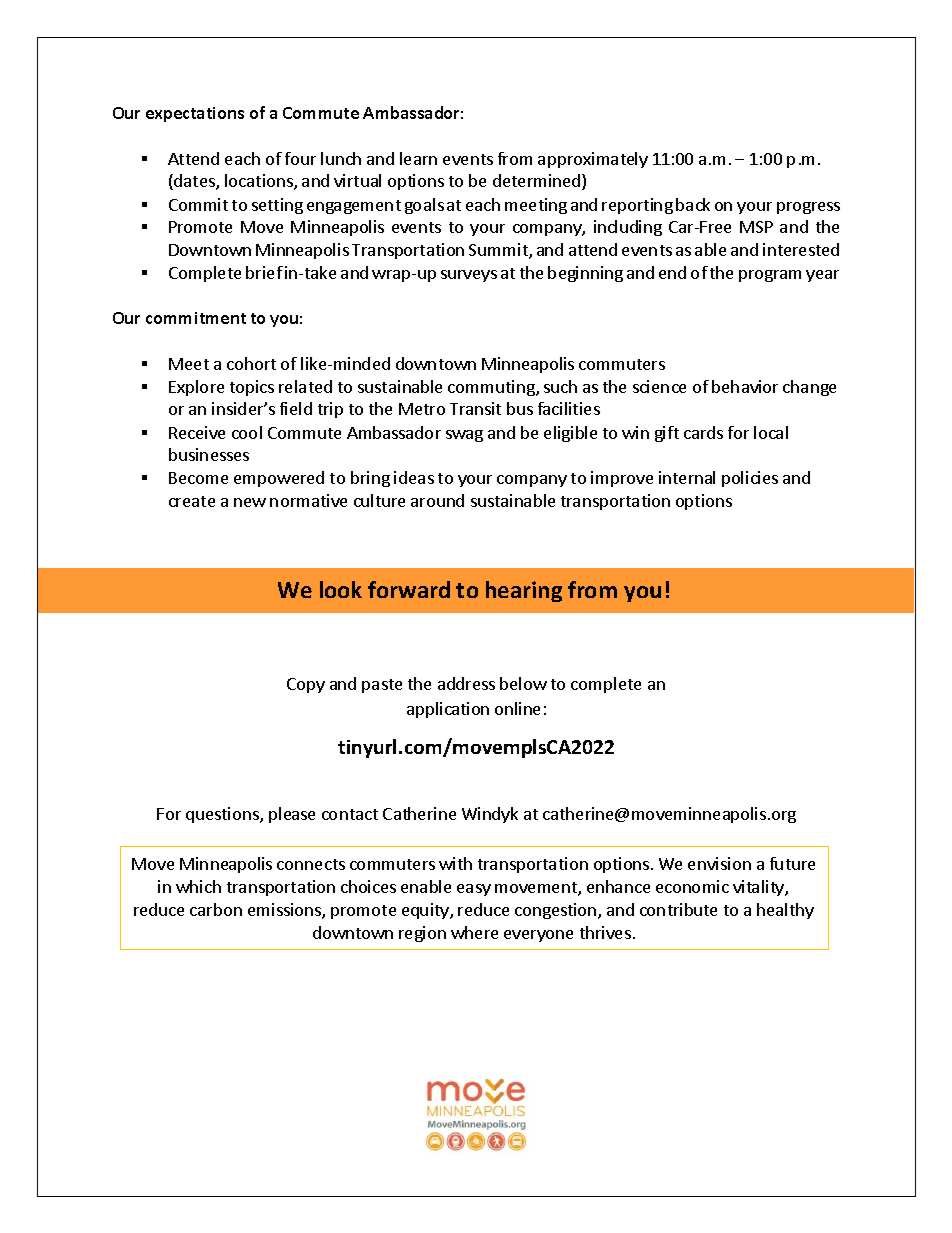  I want to click on determined, so click(536, 180).
